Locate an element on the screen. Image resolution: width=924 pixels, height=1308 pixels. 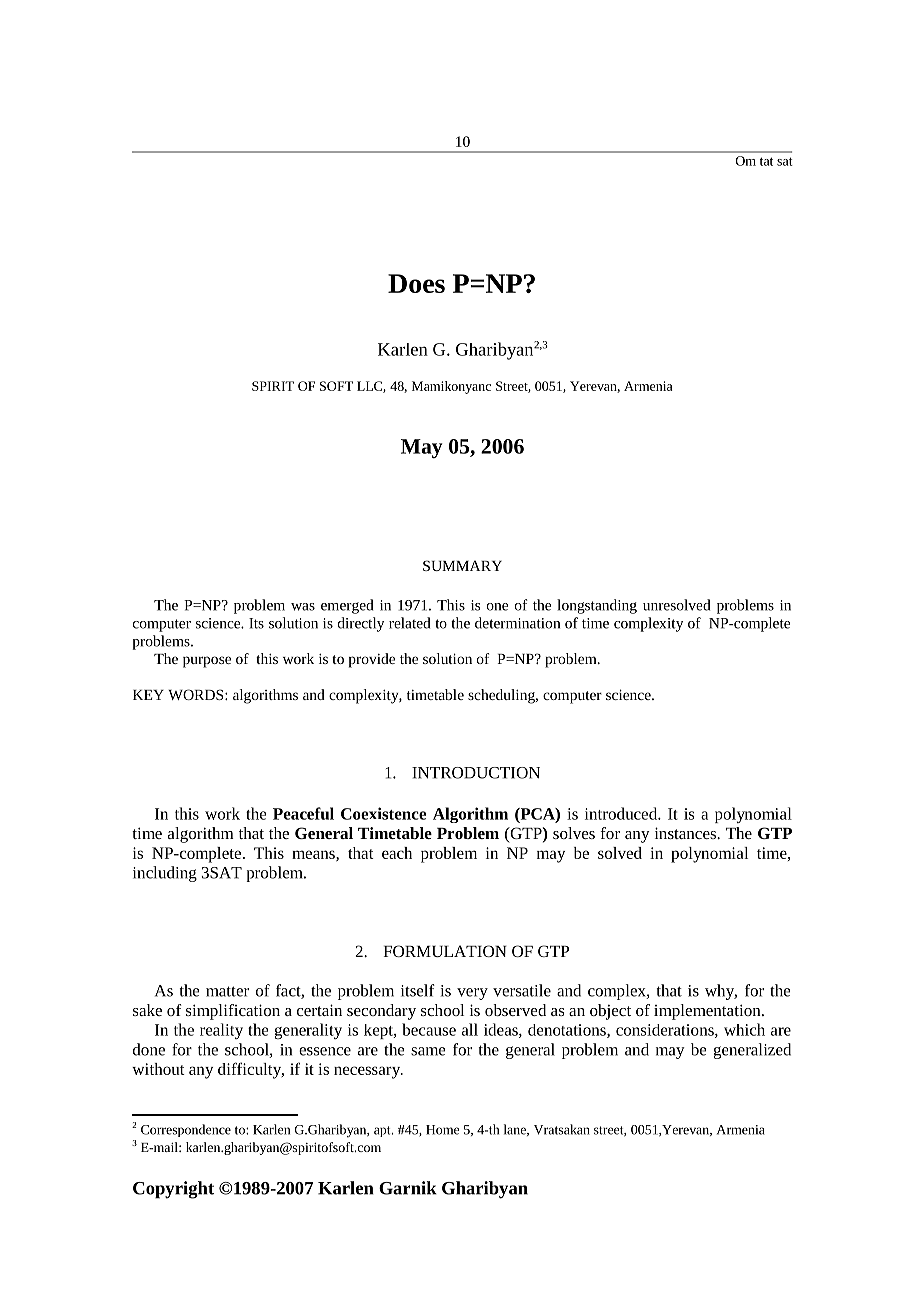
longstanding is located at coordinates (597, 606).
